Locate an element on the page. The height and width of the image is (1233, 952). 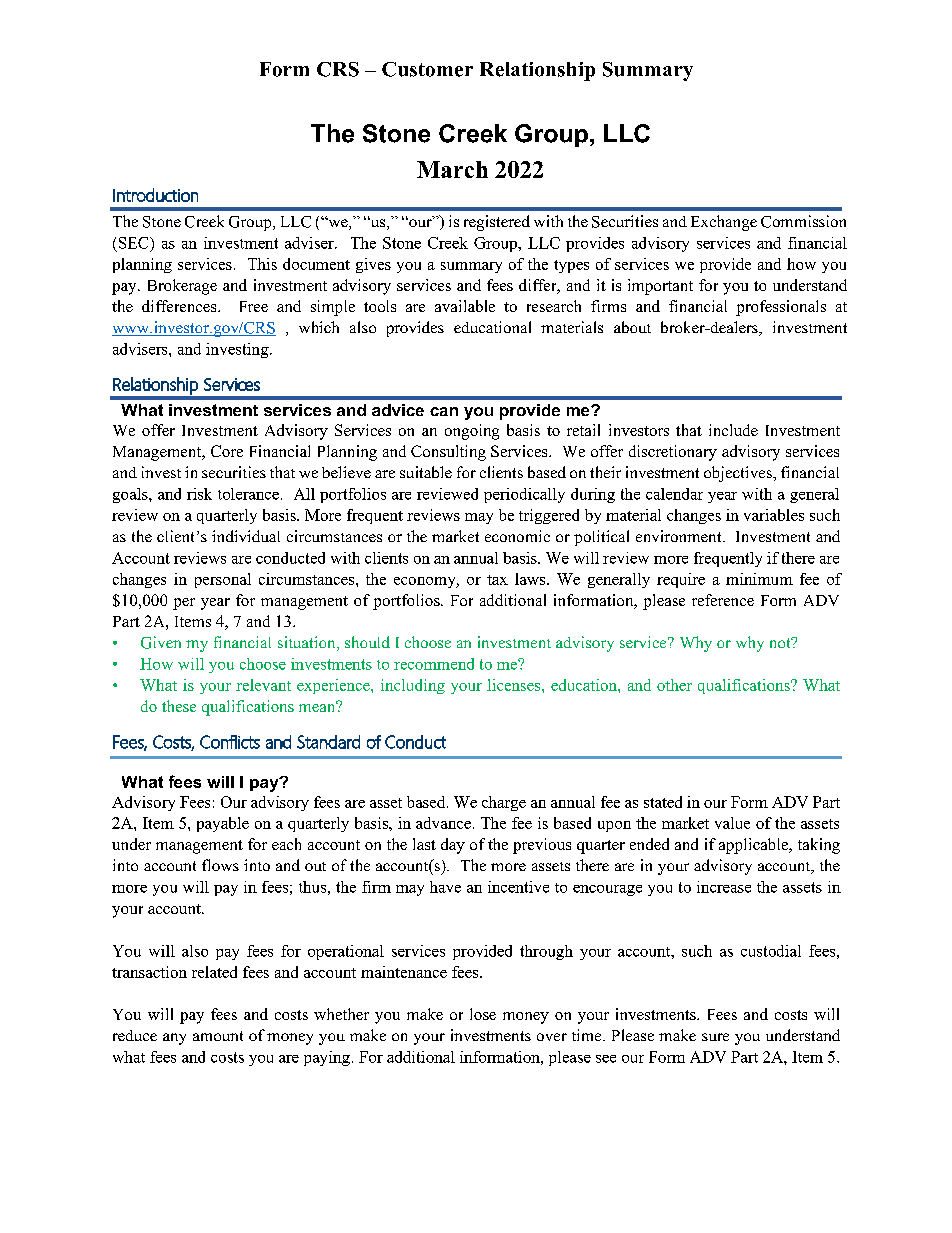
other is located at coordinates (674, 685).
